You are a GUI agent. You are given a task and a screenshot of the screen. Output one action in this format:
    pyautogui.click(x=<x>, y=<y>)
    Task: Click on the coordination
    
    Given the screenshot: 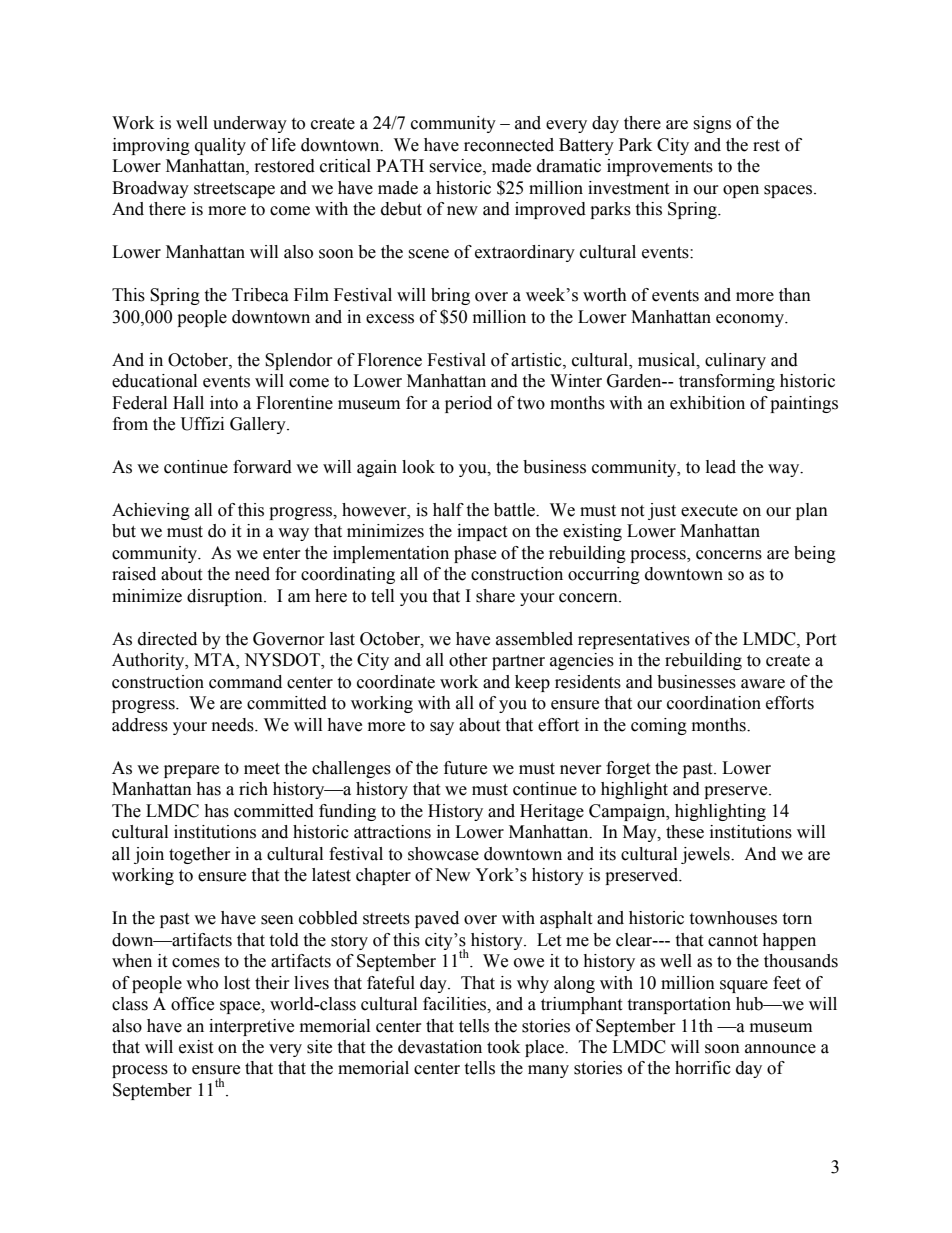 What is the action you would take?
    pyautogui.click(x=714, y=703)
